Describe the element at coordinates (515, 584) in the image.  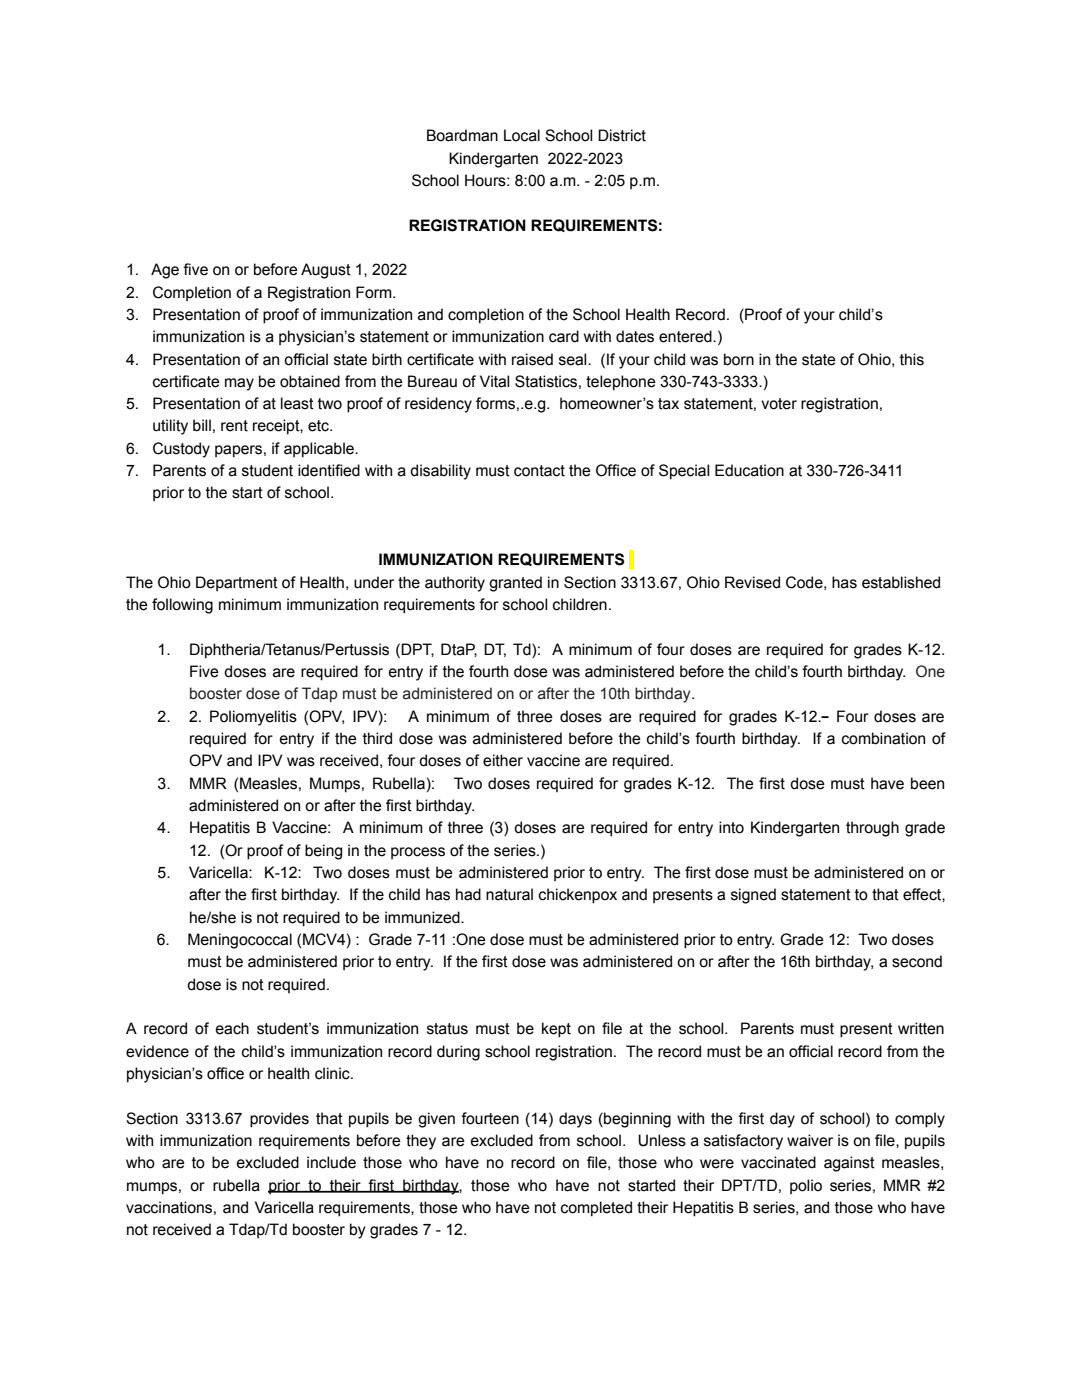
I see `granted` at that location.
